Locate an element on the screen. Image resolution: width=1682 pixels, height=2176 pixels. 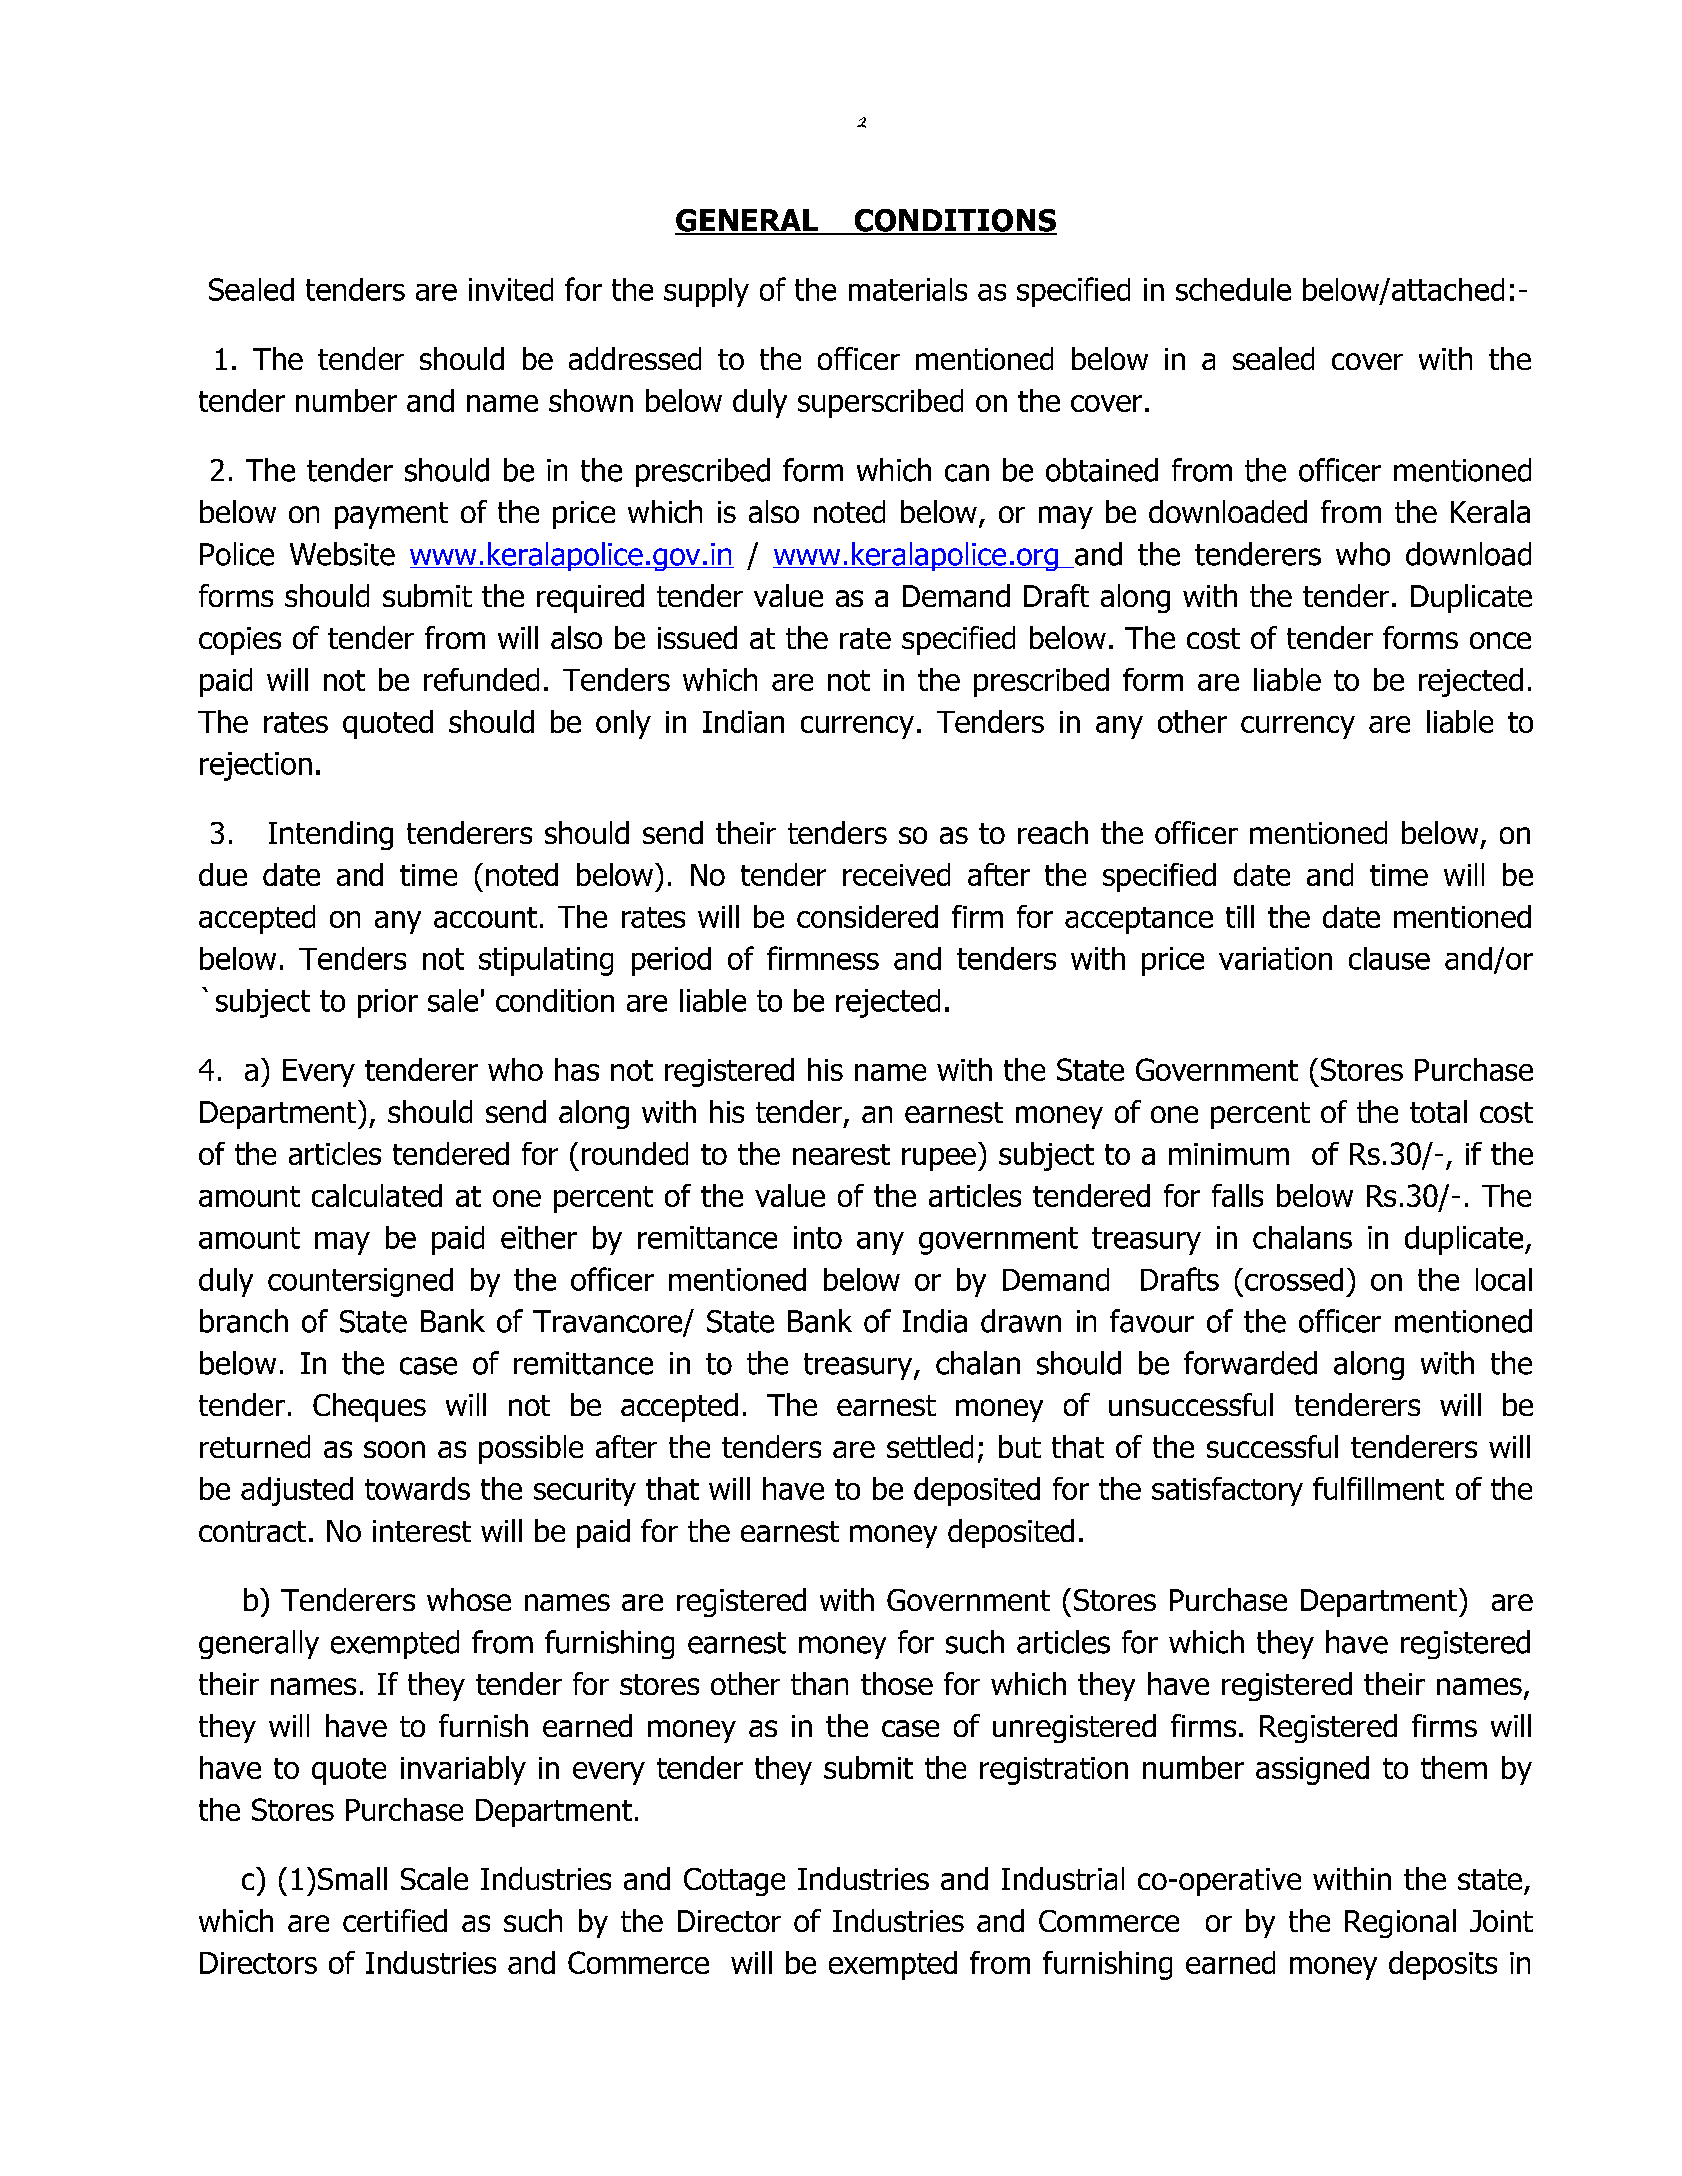
certified is located at coordinates (395, 1920).
